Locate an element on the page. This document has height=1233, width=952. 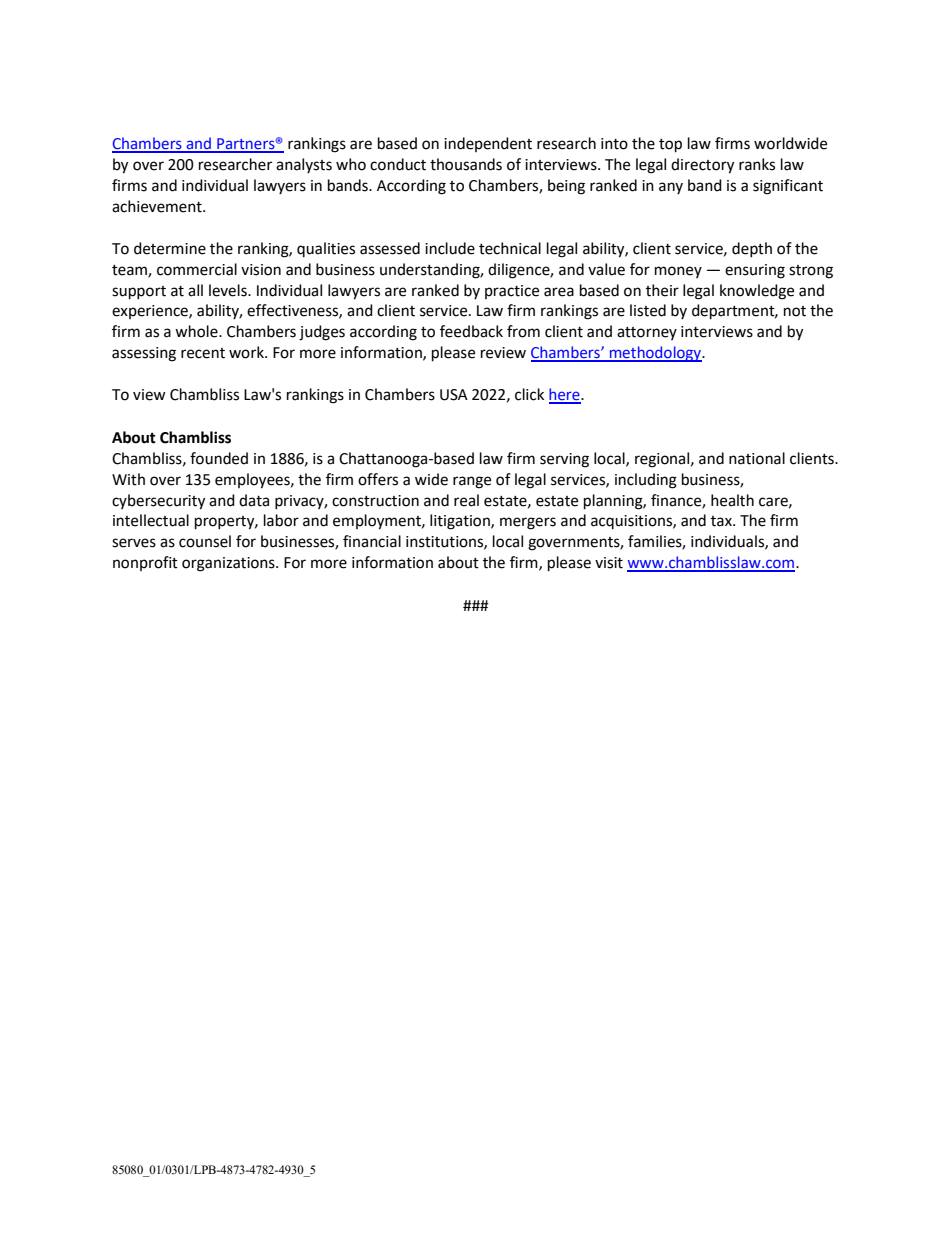
counsel is located at coordinates (205, 541).
